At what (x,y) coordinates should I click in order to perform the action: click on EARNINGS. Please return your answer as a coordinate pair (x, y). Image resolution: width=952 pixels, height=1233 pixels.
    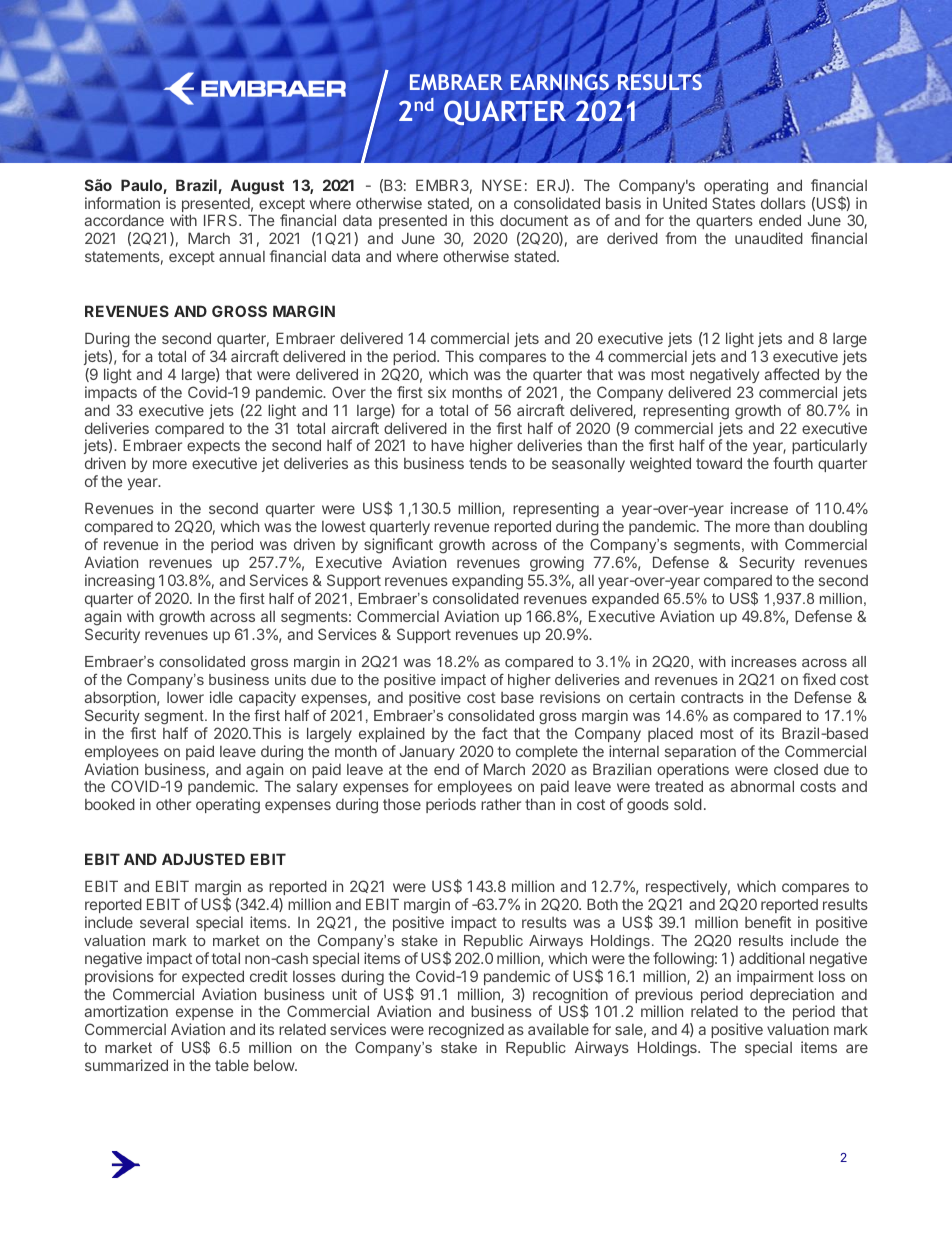
    Looking at the image, I should click on (561, 82).
